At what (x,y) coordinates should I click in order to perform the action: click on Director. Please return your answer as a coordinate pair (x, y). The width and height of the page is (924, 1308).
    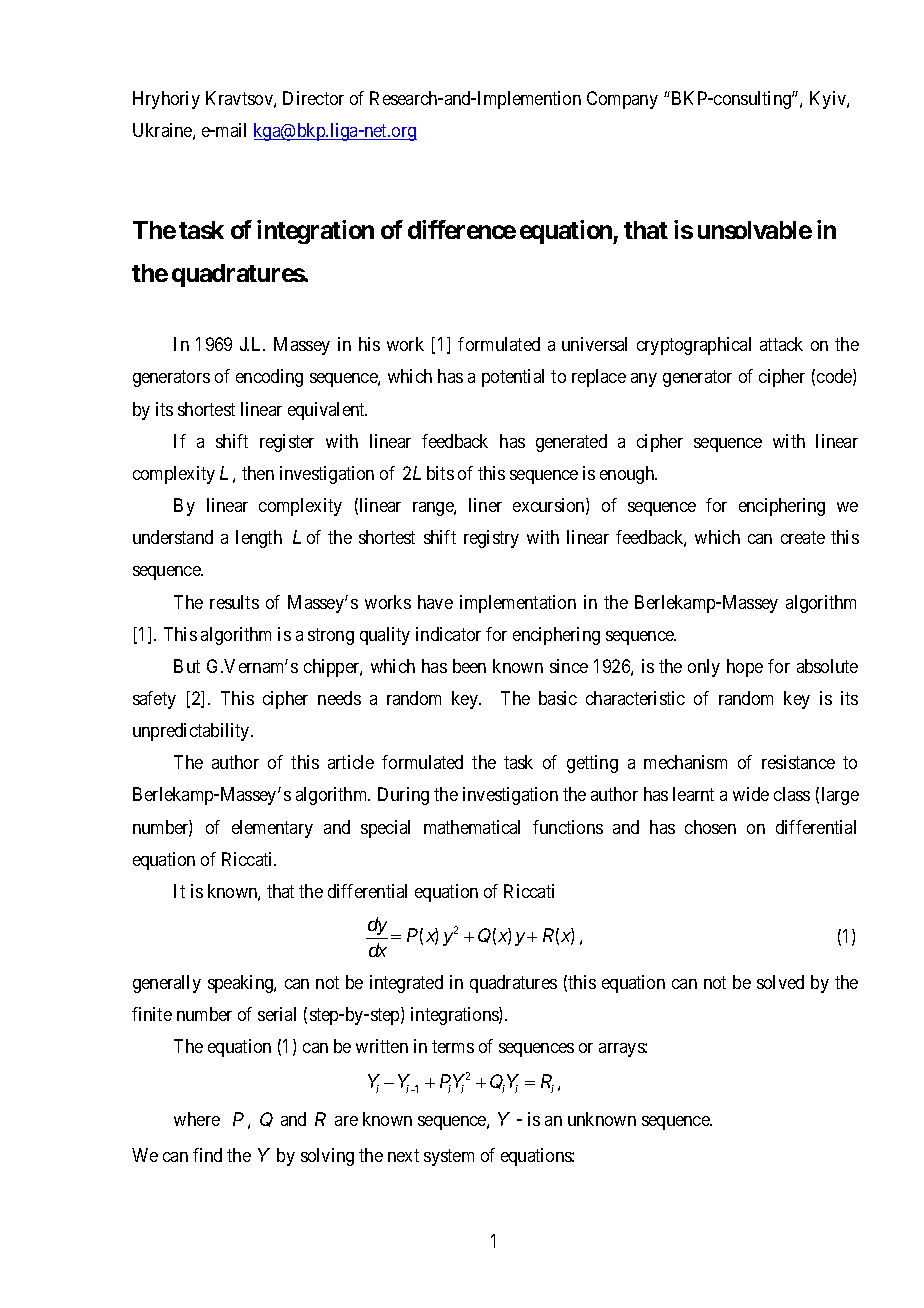
    Looking at the image, I should click on (313, 98).
